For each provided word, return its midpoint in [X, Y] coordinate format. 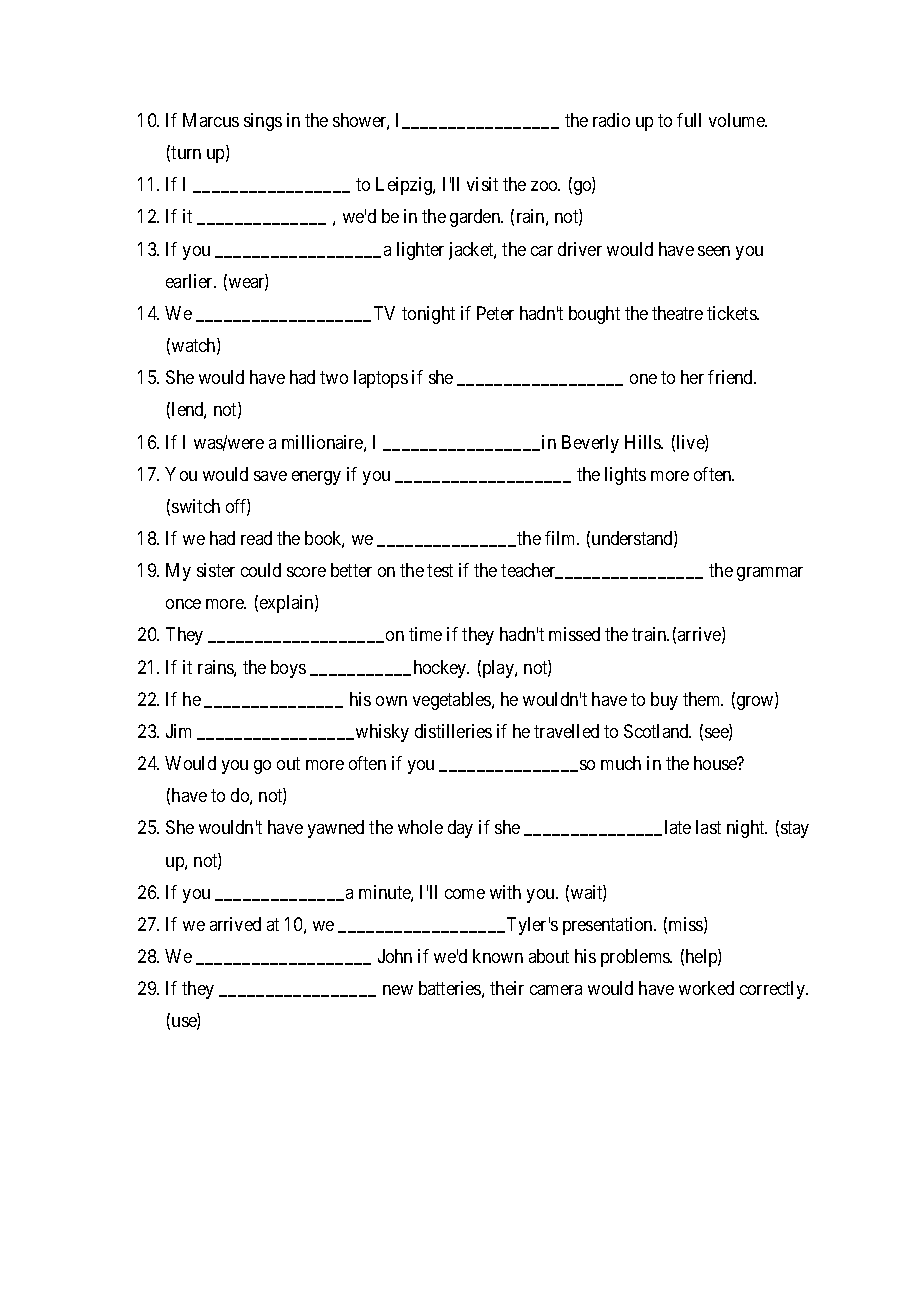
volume [737, 120]
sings [263, 122]
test [440, 570]
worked [706, 988]
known [498, 956]
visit [482, 184]
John [395, 956]
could [261, 570]
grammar [770, 574]
